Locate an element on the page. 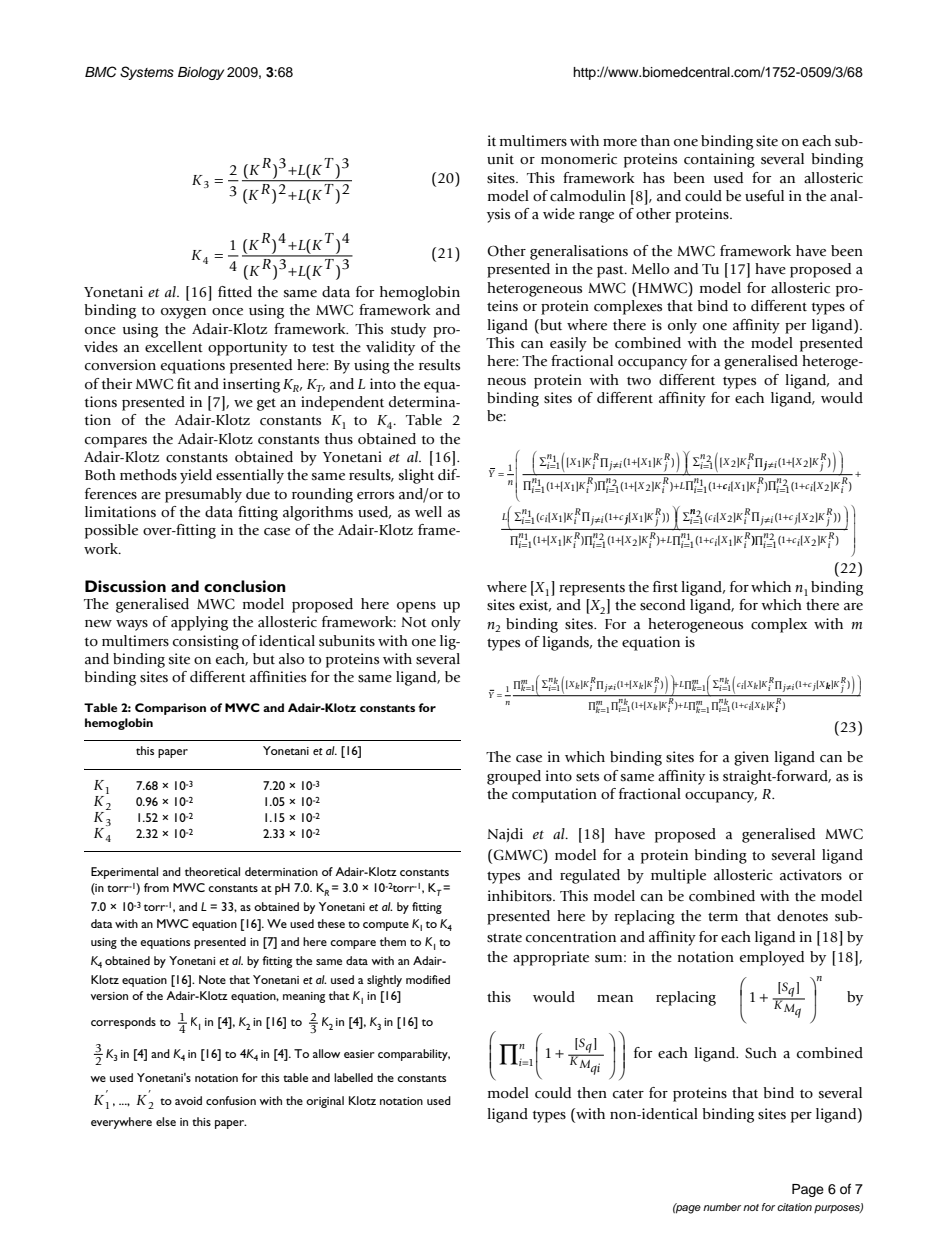  containing is located at coordinates (719, 160).
